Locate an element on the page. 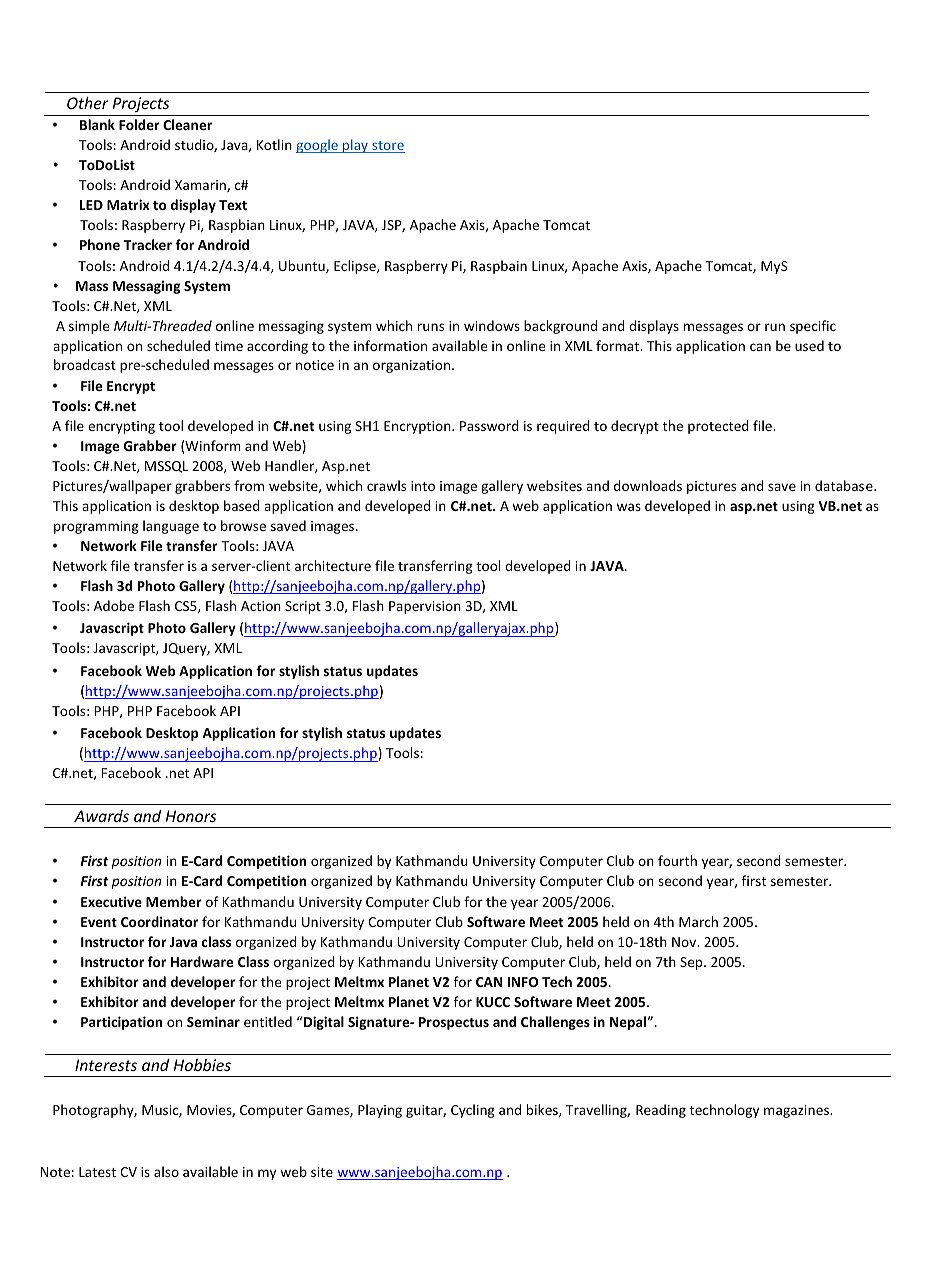 This page has width=952, height=1272. specific is located at coordinates (813, 327).
